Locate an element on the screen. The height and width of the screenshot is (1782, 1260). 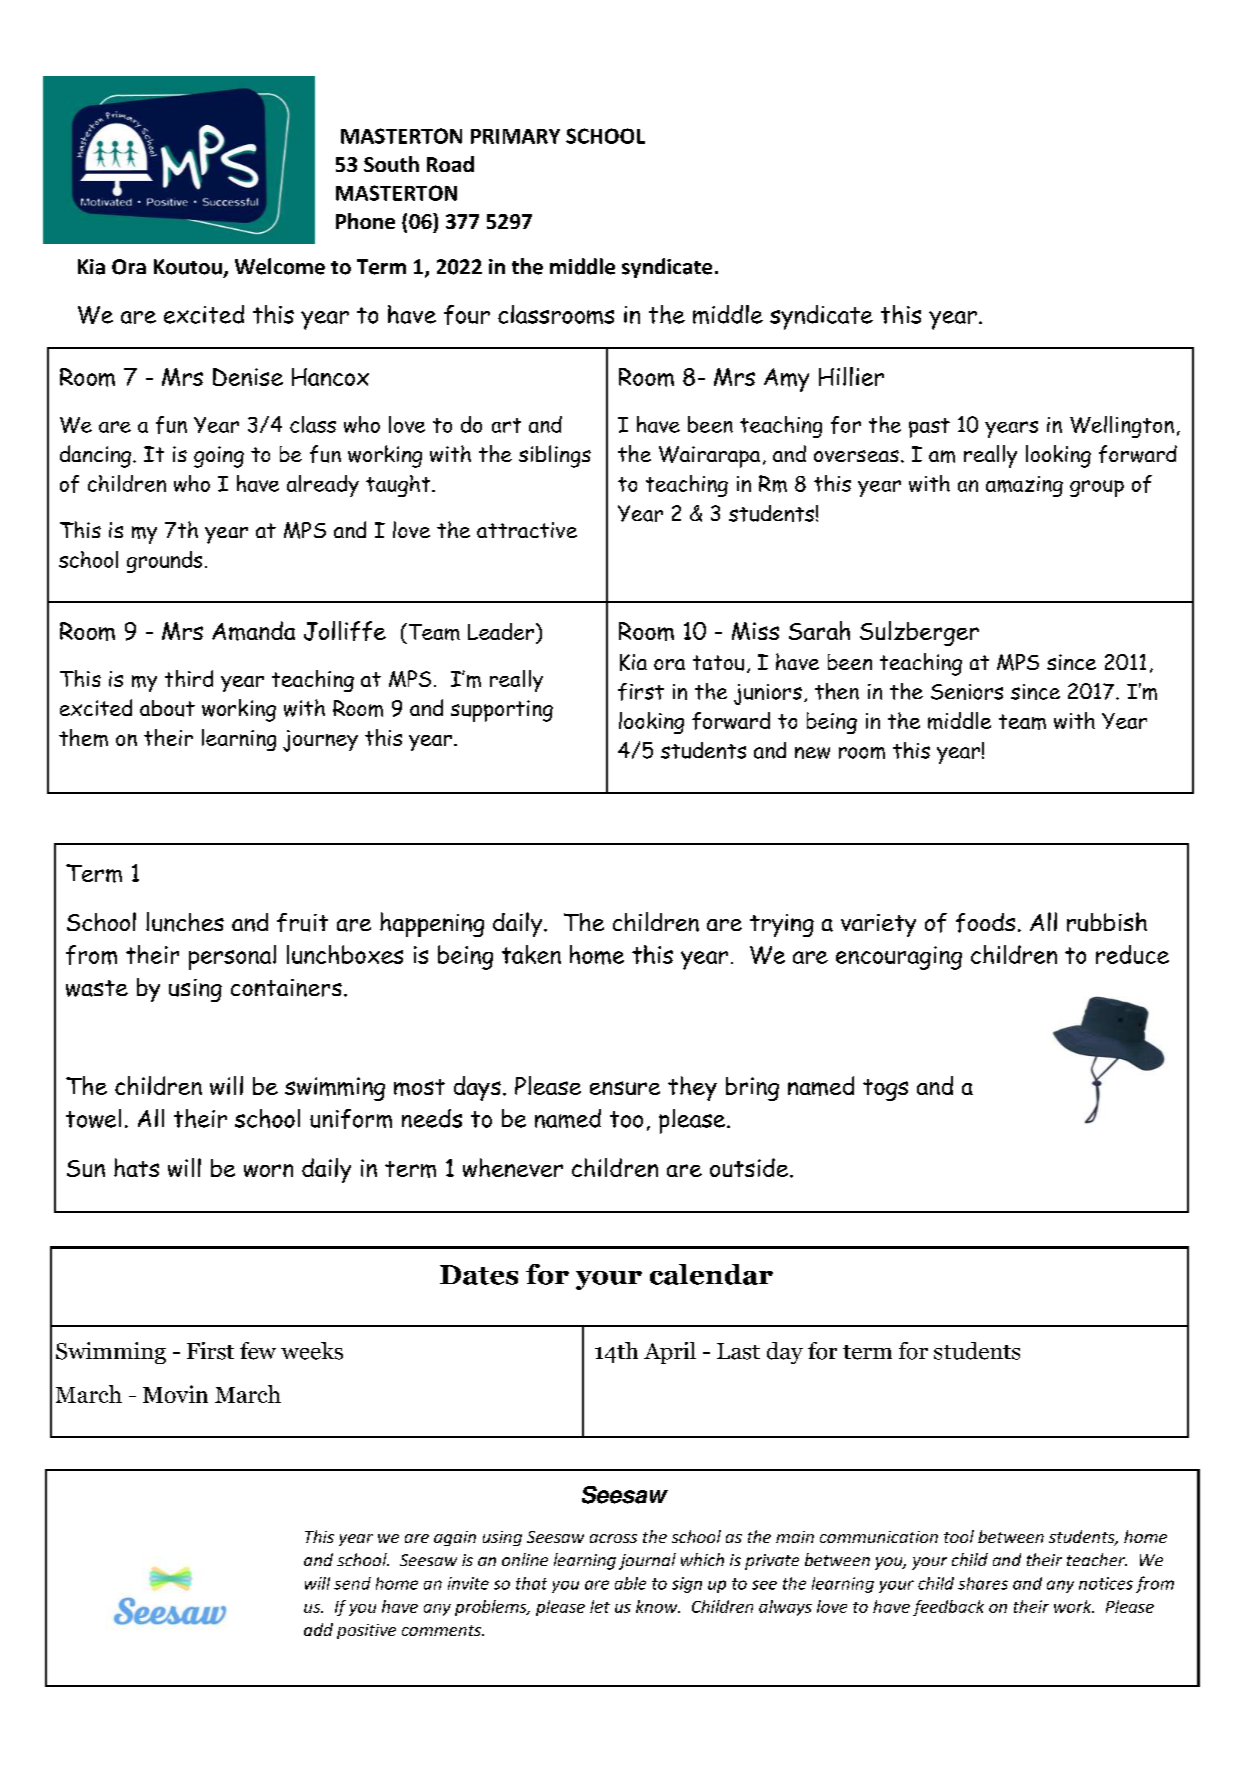
foods is located at coordinates (985, 923).
